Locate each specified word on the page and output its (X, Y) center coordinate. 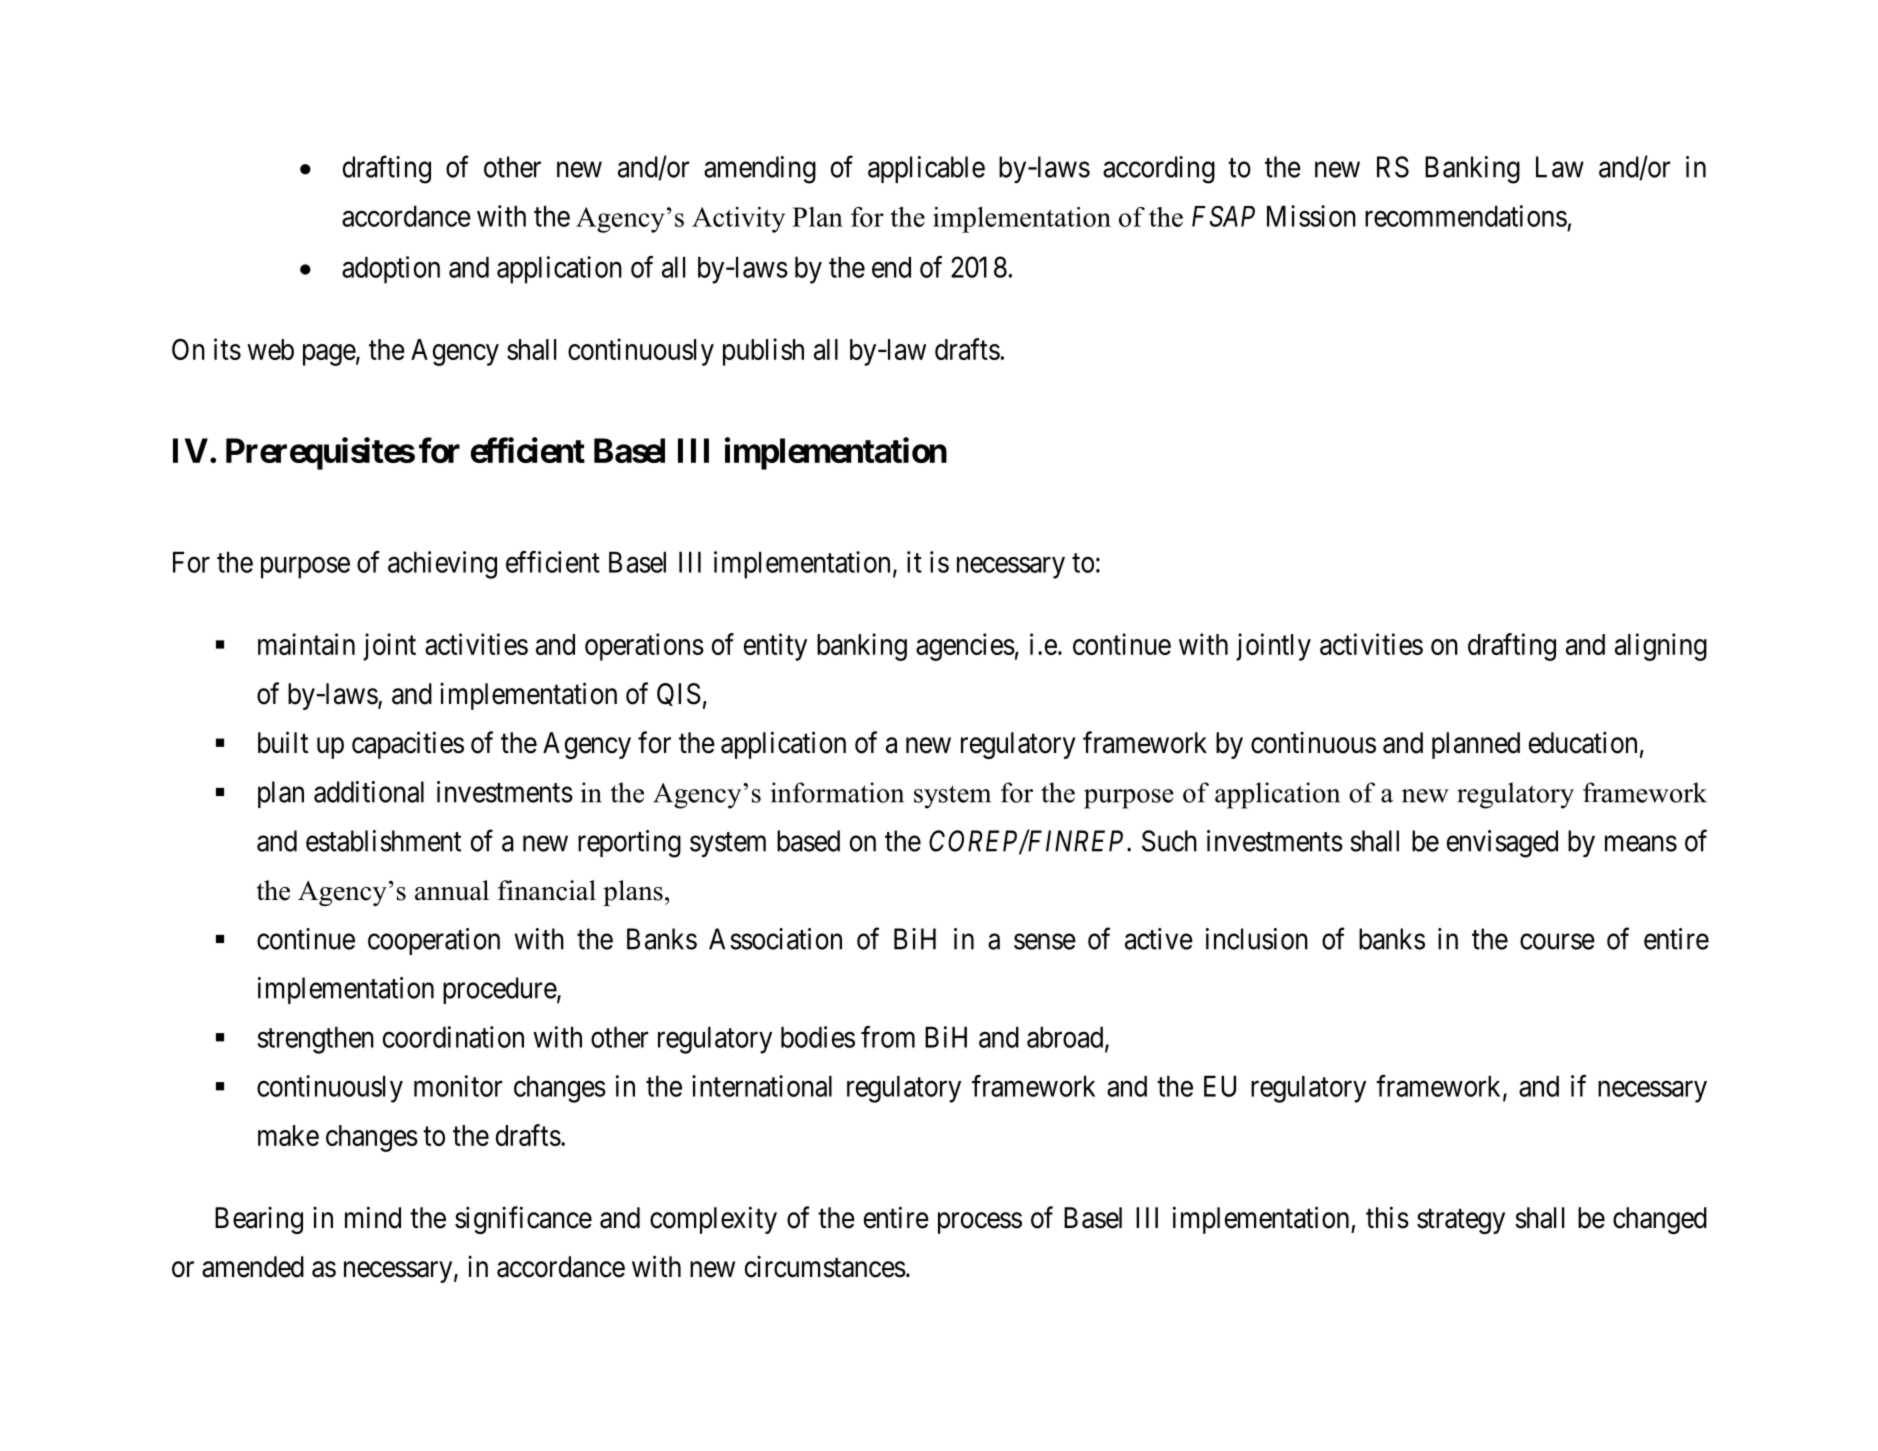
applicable (926, 169)
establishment (383, 841)
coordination (453, 1037)
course (1557, 942)
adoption (391, 270)
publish (763, 352)
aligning (1661, 647)
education (1583, 742)
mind (373, 1217)
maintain (306, 644)
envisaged (1502, 844)
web (270, 349)
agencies (965, 647)
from (888, 1037)
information (837, 792)
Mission (1311, 216)
